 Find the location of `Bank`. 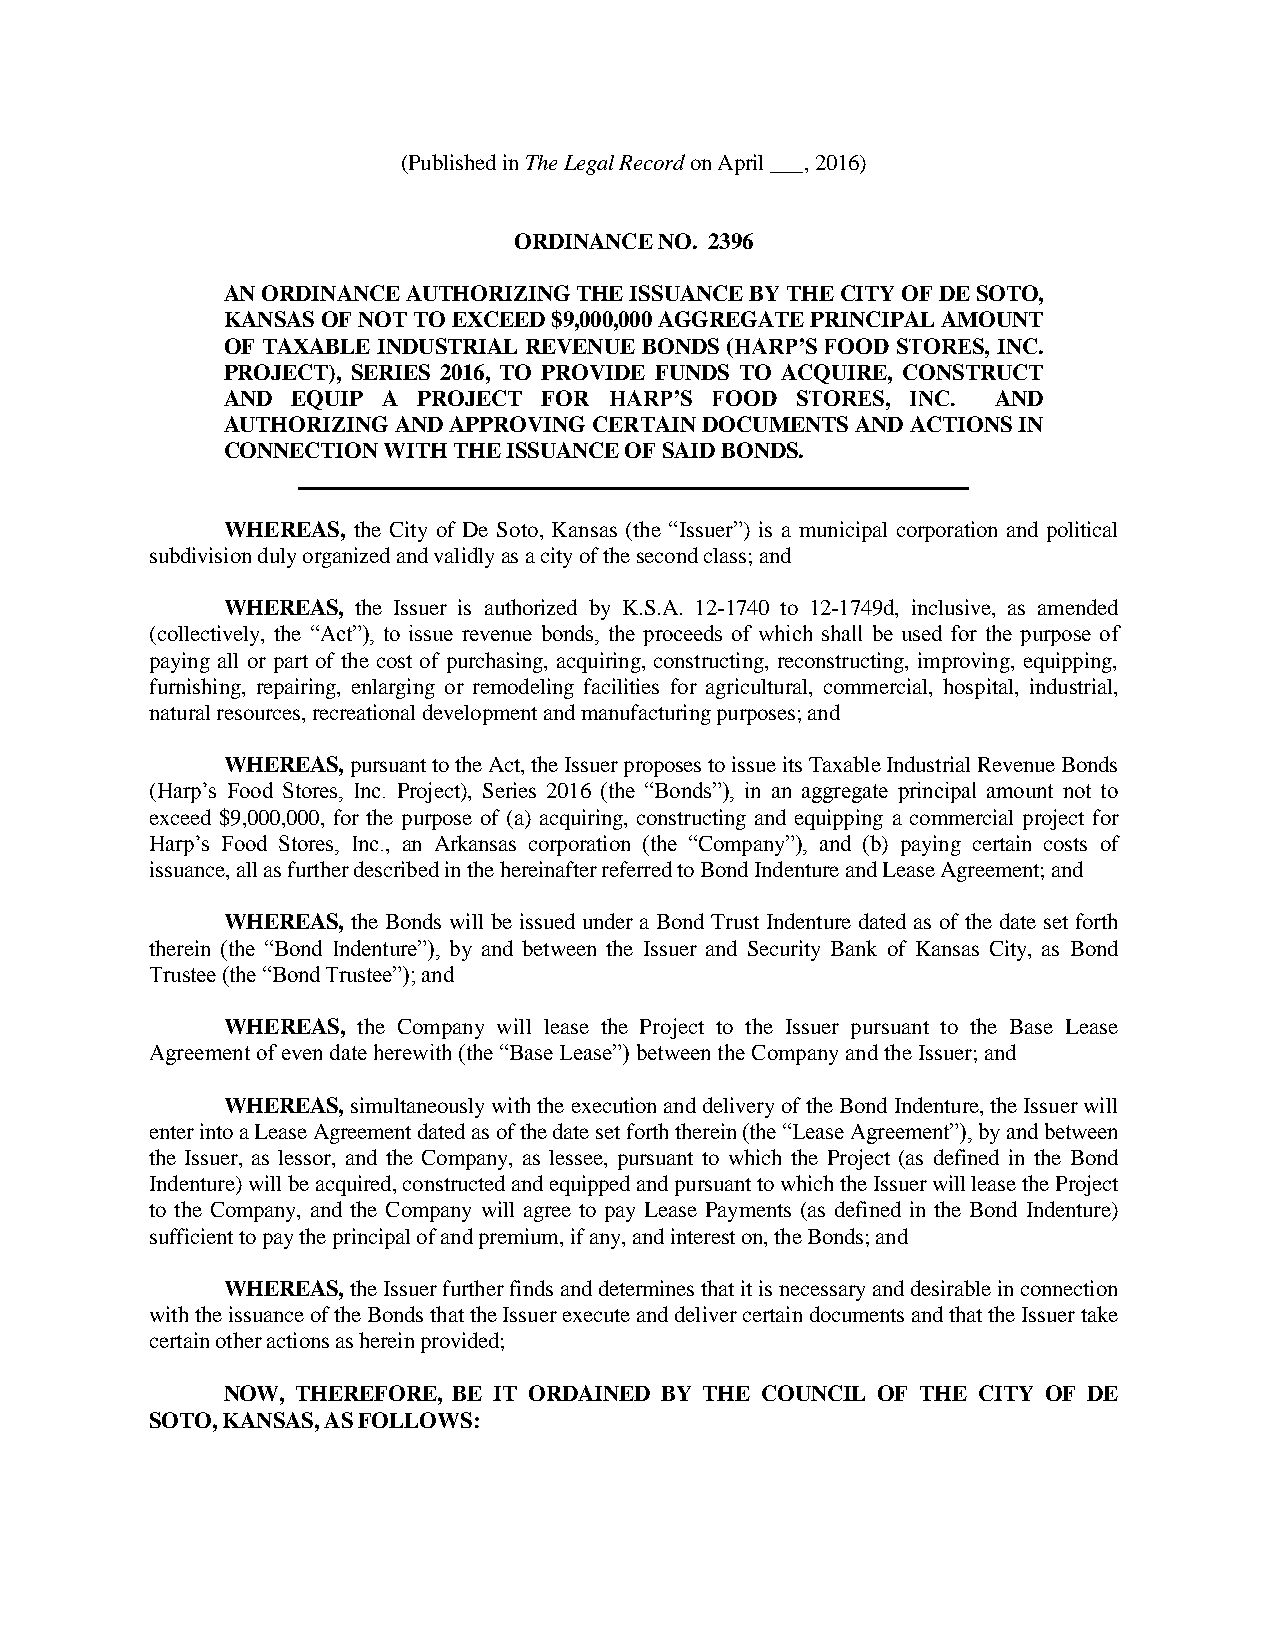

Bank is located at coordinates (854, 948).
